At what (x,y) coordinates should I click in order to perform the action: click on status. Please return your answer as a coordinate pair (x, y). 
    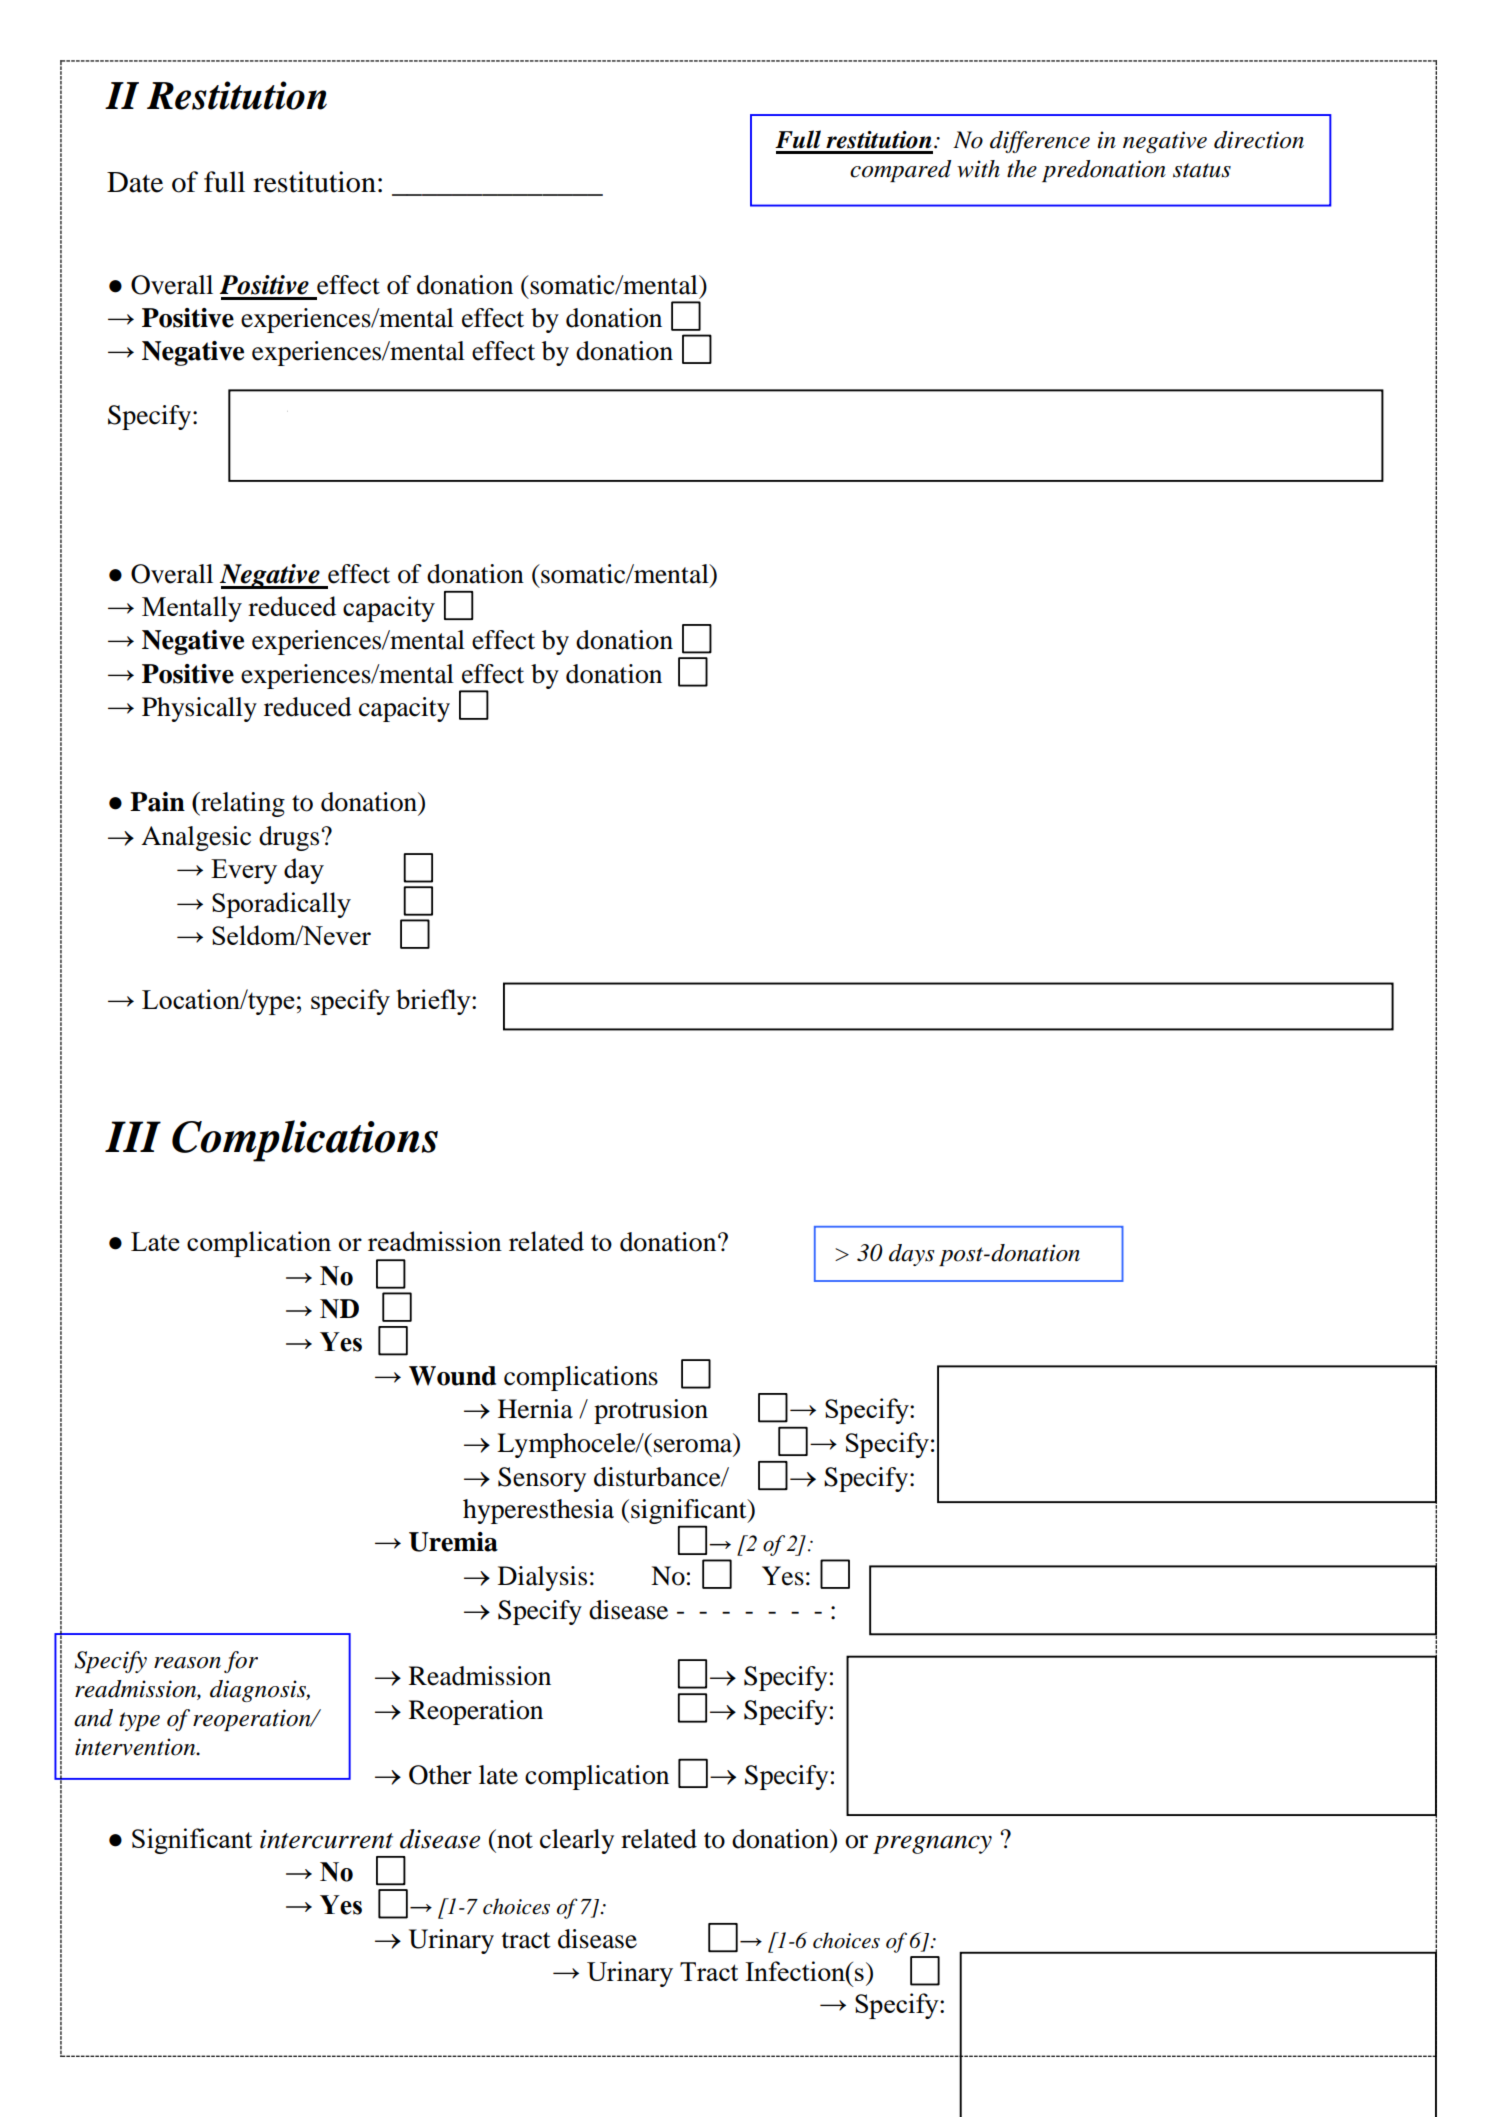
    Looking at the image, I should click on (1202, 170).
